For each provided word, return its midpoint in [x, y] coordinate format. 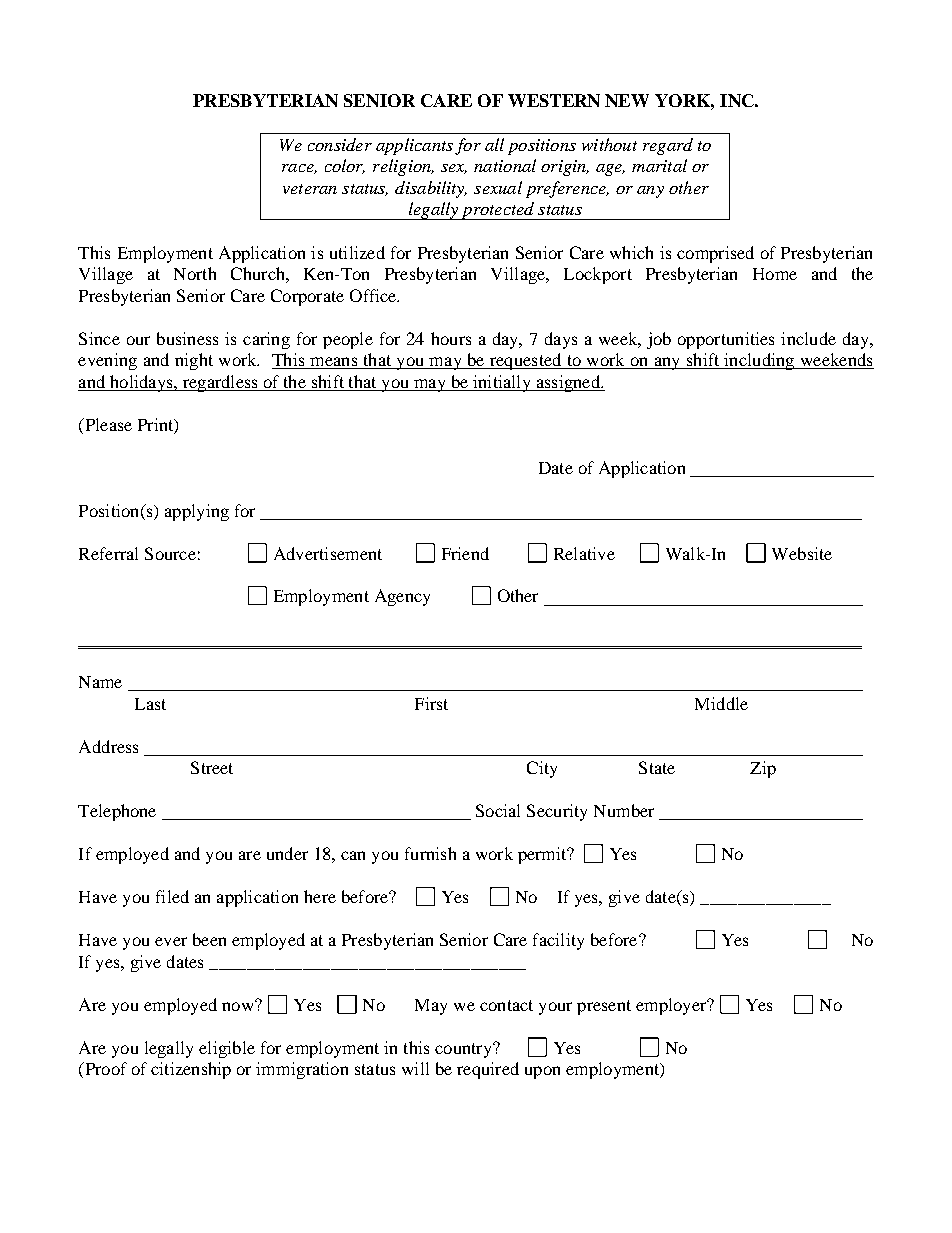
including [759, 361]
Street [212, 767]
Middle [721, 703]
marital [659, 165]
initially [502, 383]
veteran [310, 189]
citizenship [191, 1070]
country [464, 1050]
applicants [414, 146]
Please [107, 424]
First [431, 703]
